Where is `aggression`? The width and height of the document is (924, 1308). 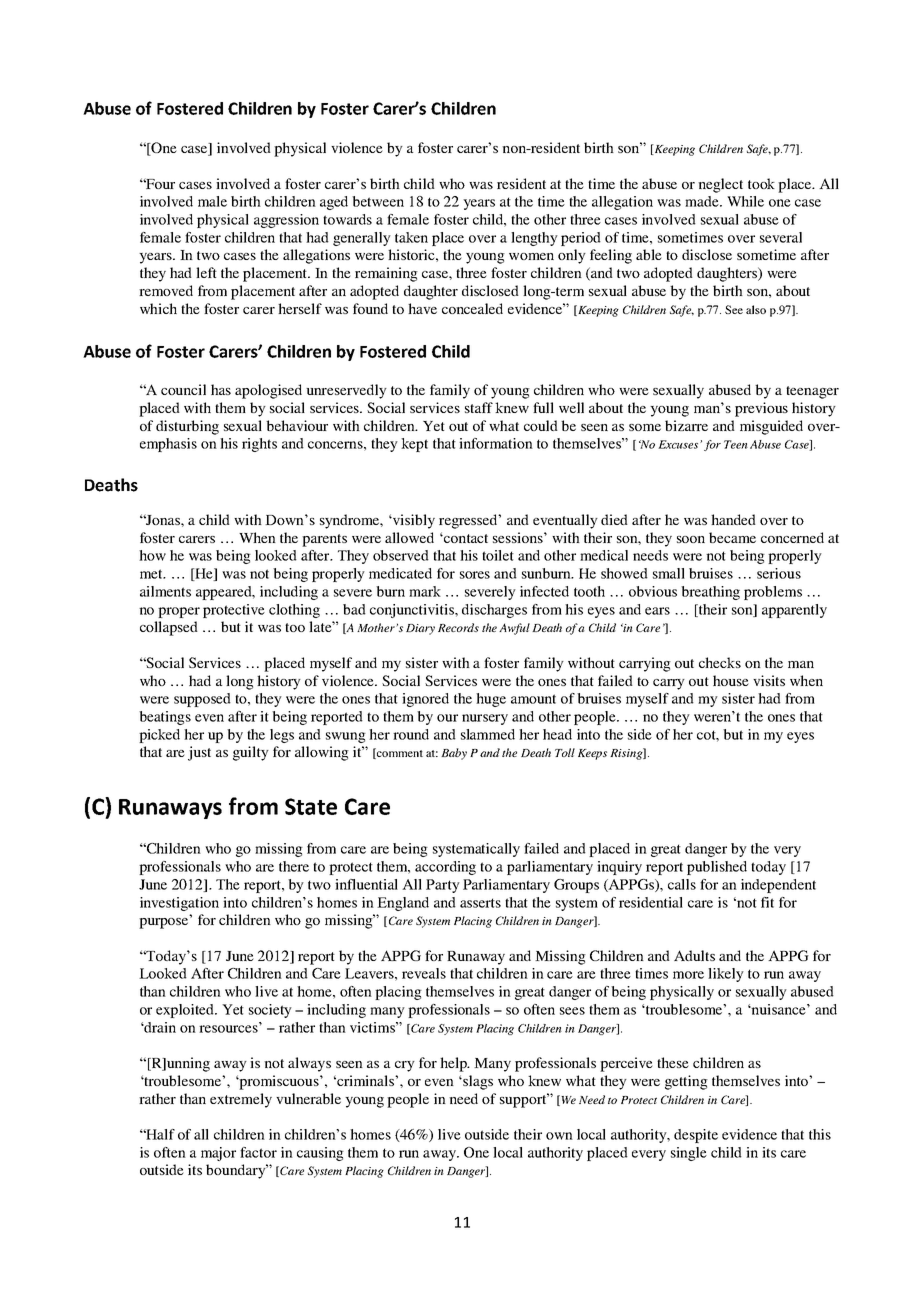
aggression is located at coordinates (286, 221).
